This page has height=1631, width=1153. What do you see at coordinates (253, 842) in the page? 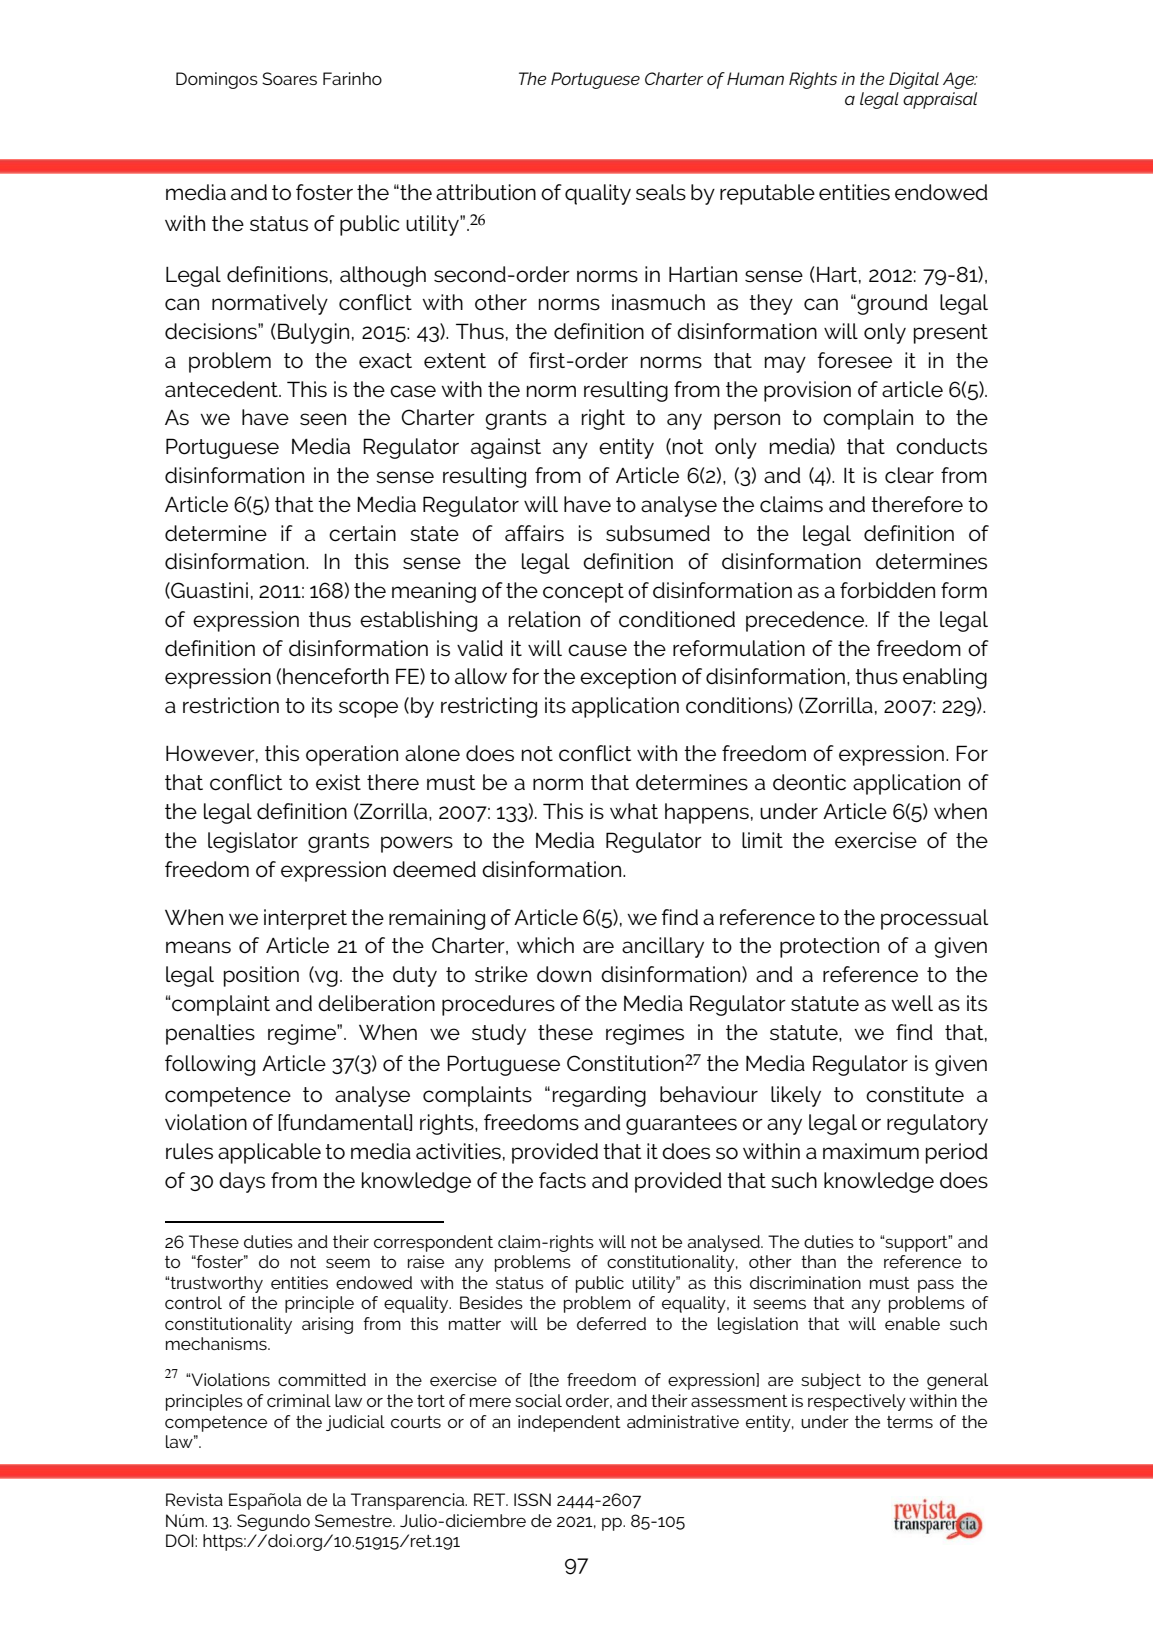
I see `legislator` at bounding box center [253, 842].
